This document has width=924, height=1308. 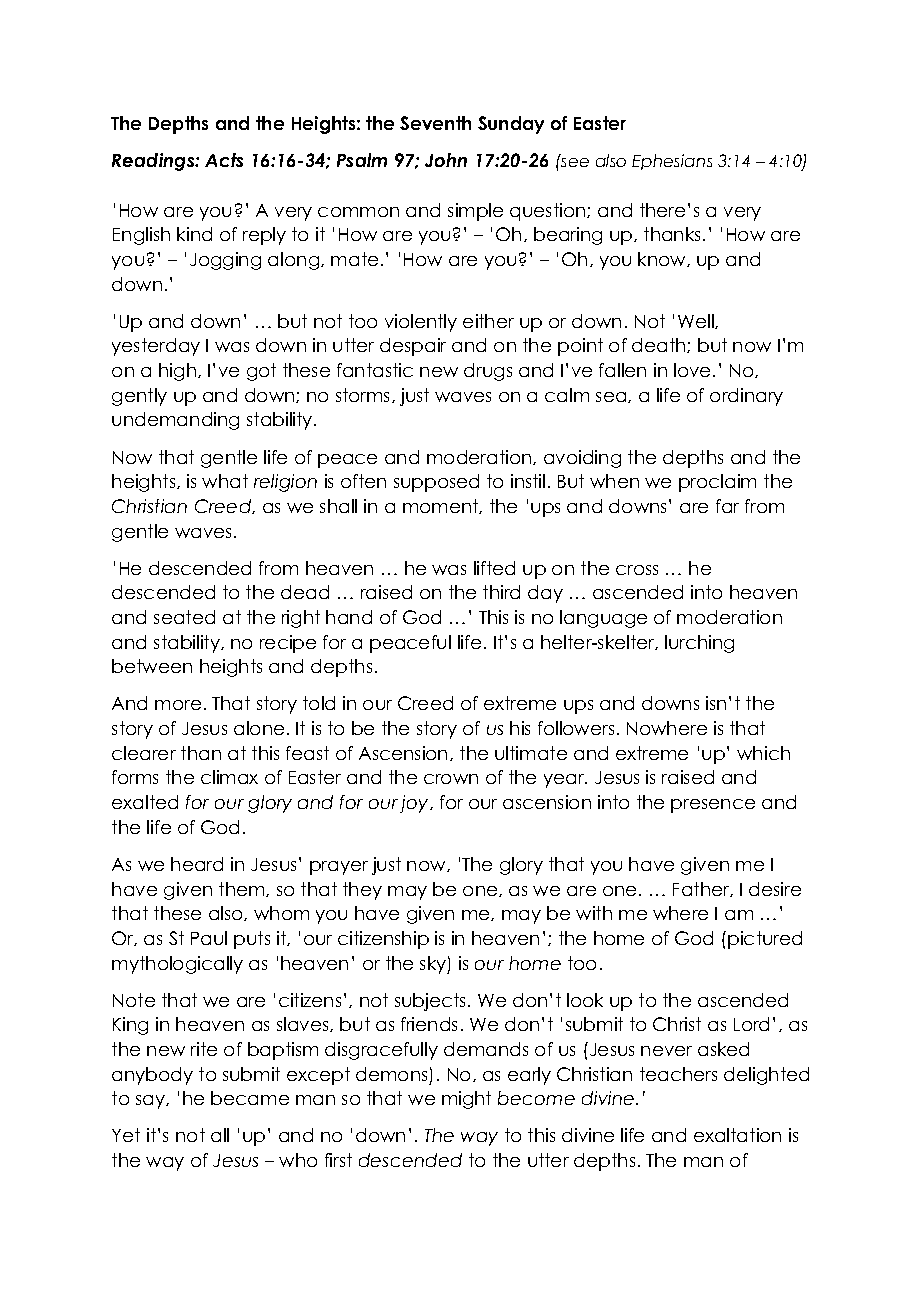 What do you see at coordinates (713, 806) in the document?
I see `presence` at bounding box center [713, 806].
